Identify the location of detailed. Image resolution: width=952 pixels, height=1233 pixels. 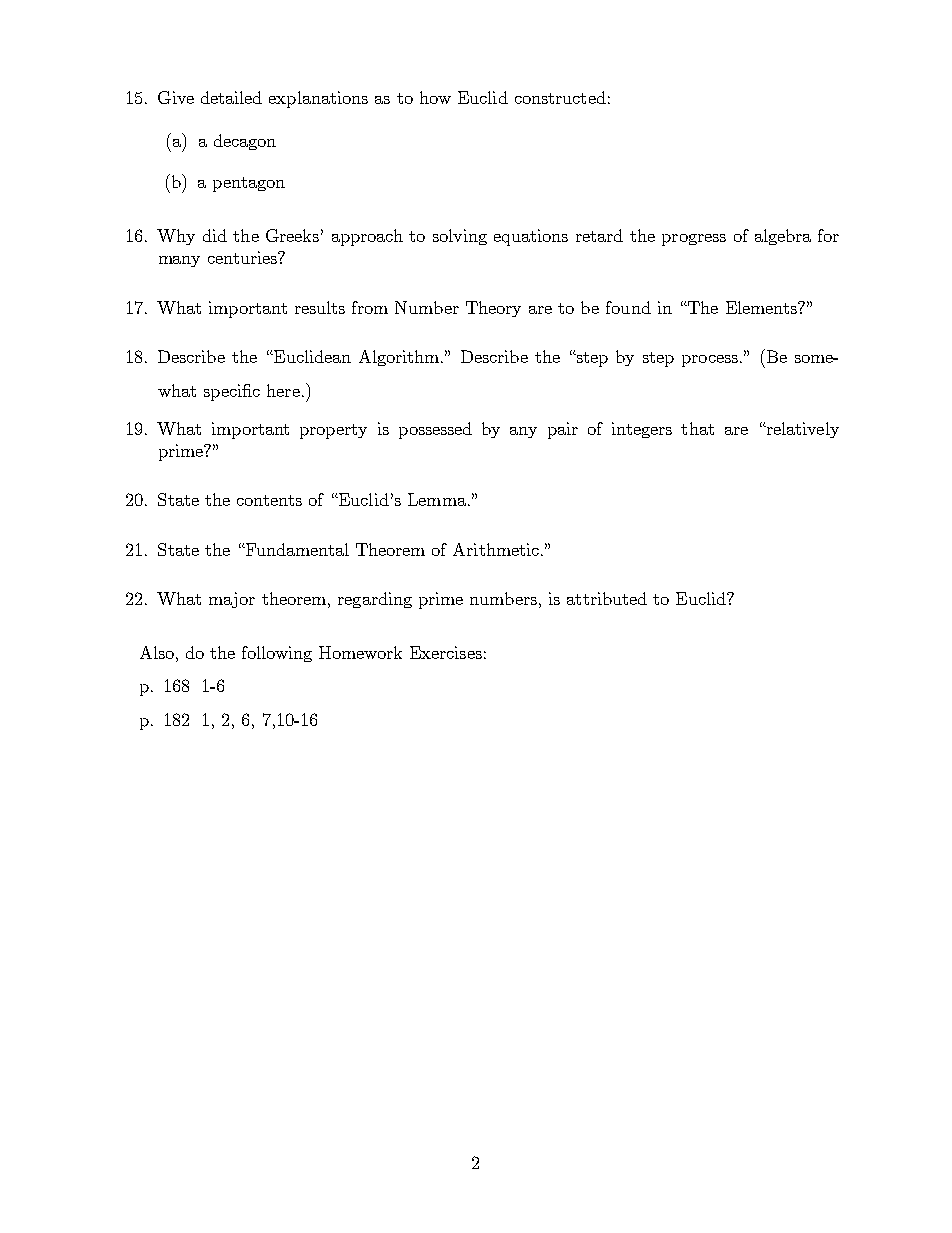
(231, 97).
